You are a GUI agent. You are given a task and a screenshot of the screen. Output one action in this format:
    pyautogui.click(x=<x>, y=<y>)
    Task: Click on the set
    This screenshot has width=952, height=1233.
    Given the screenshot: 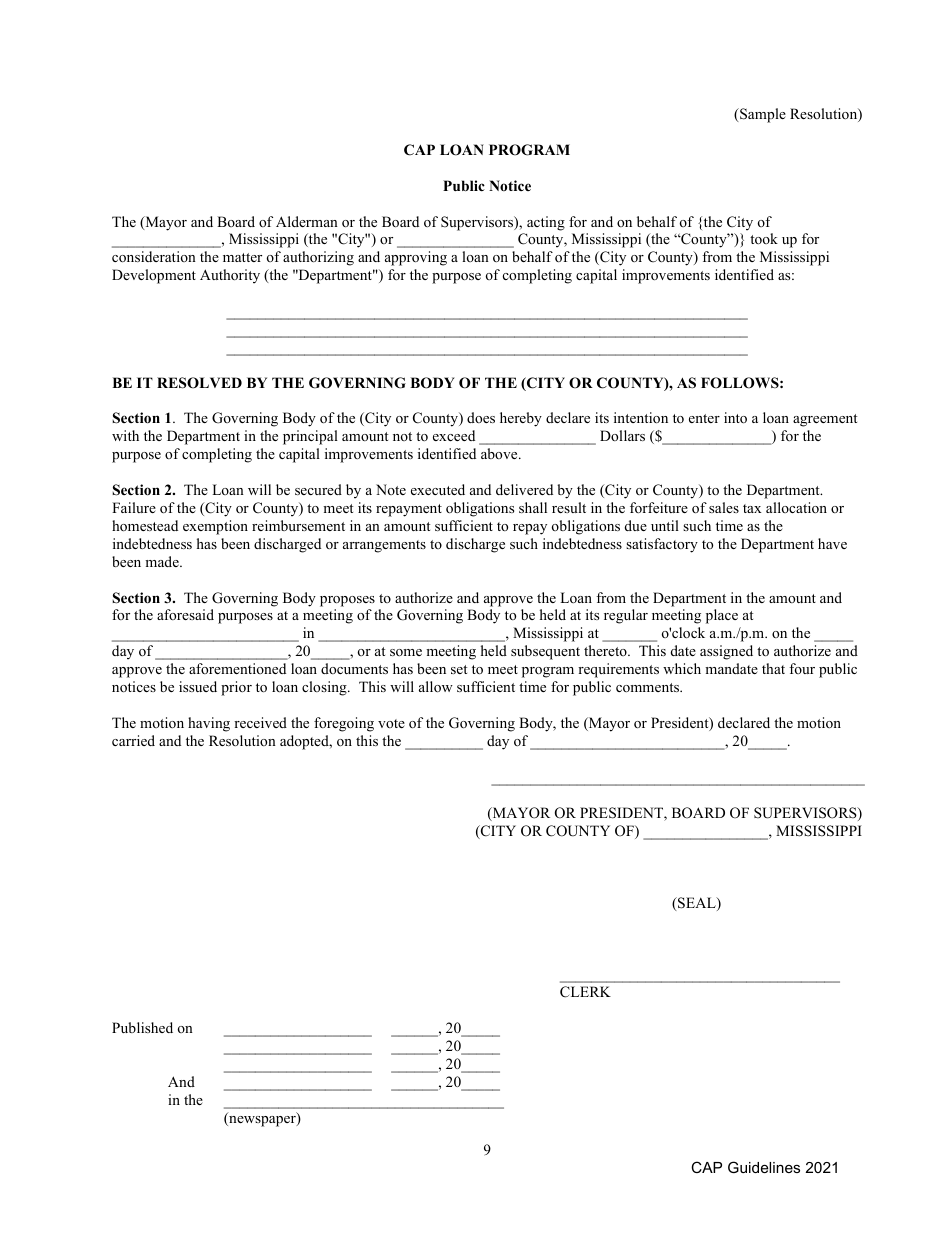 What is the action you would take?
    pyautogui.click(x=459, y=669)
